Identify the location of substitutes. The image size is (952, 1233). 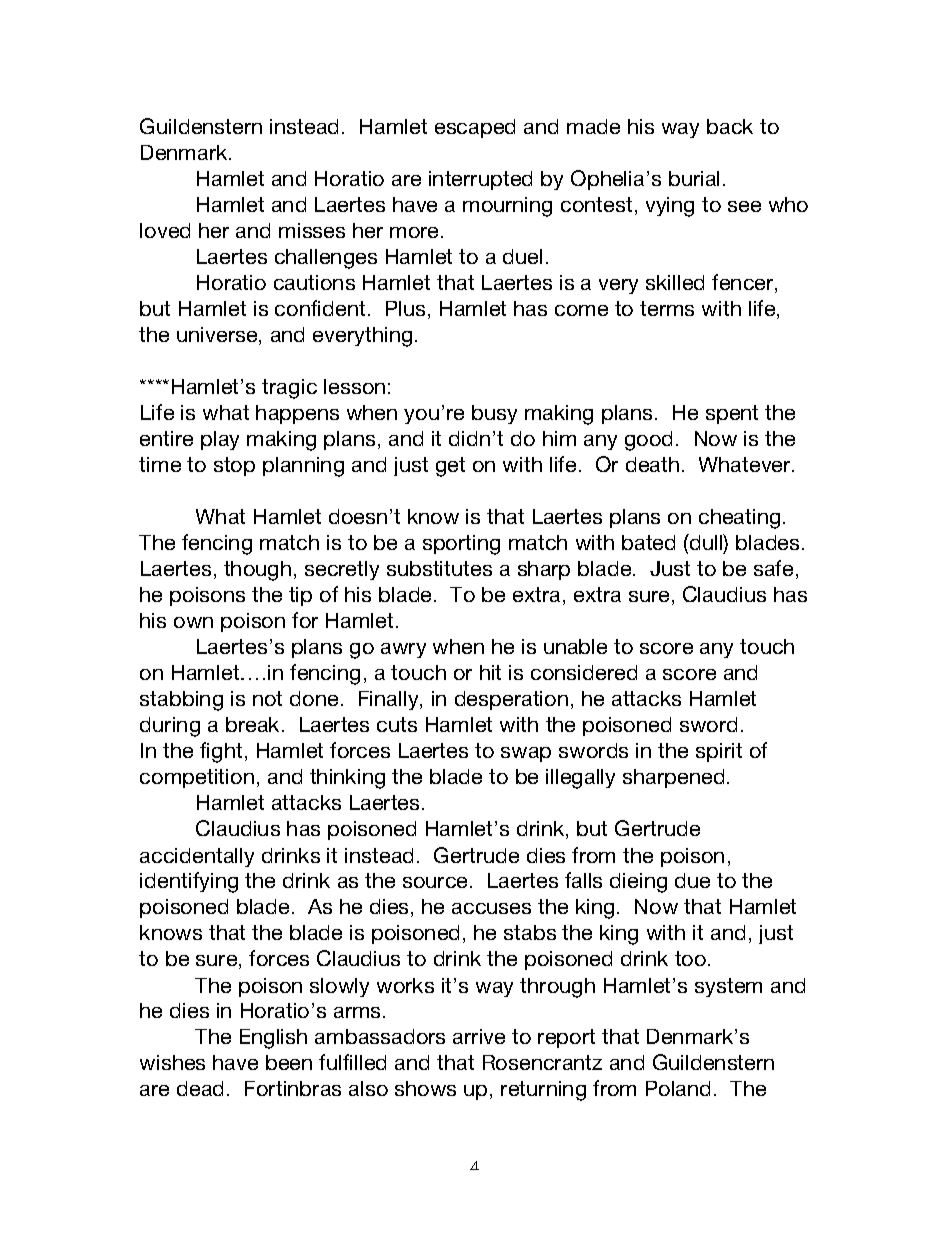
(439, 568).
